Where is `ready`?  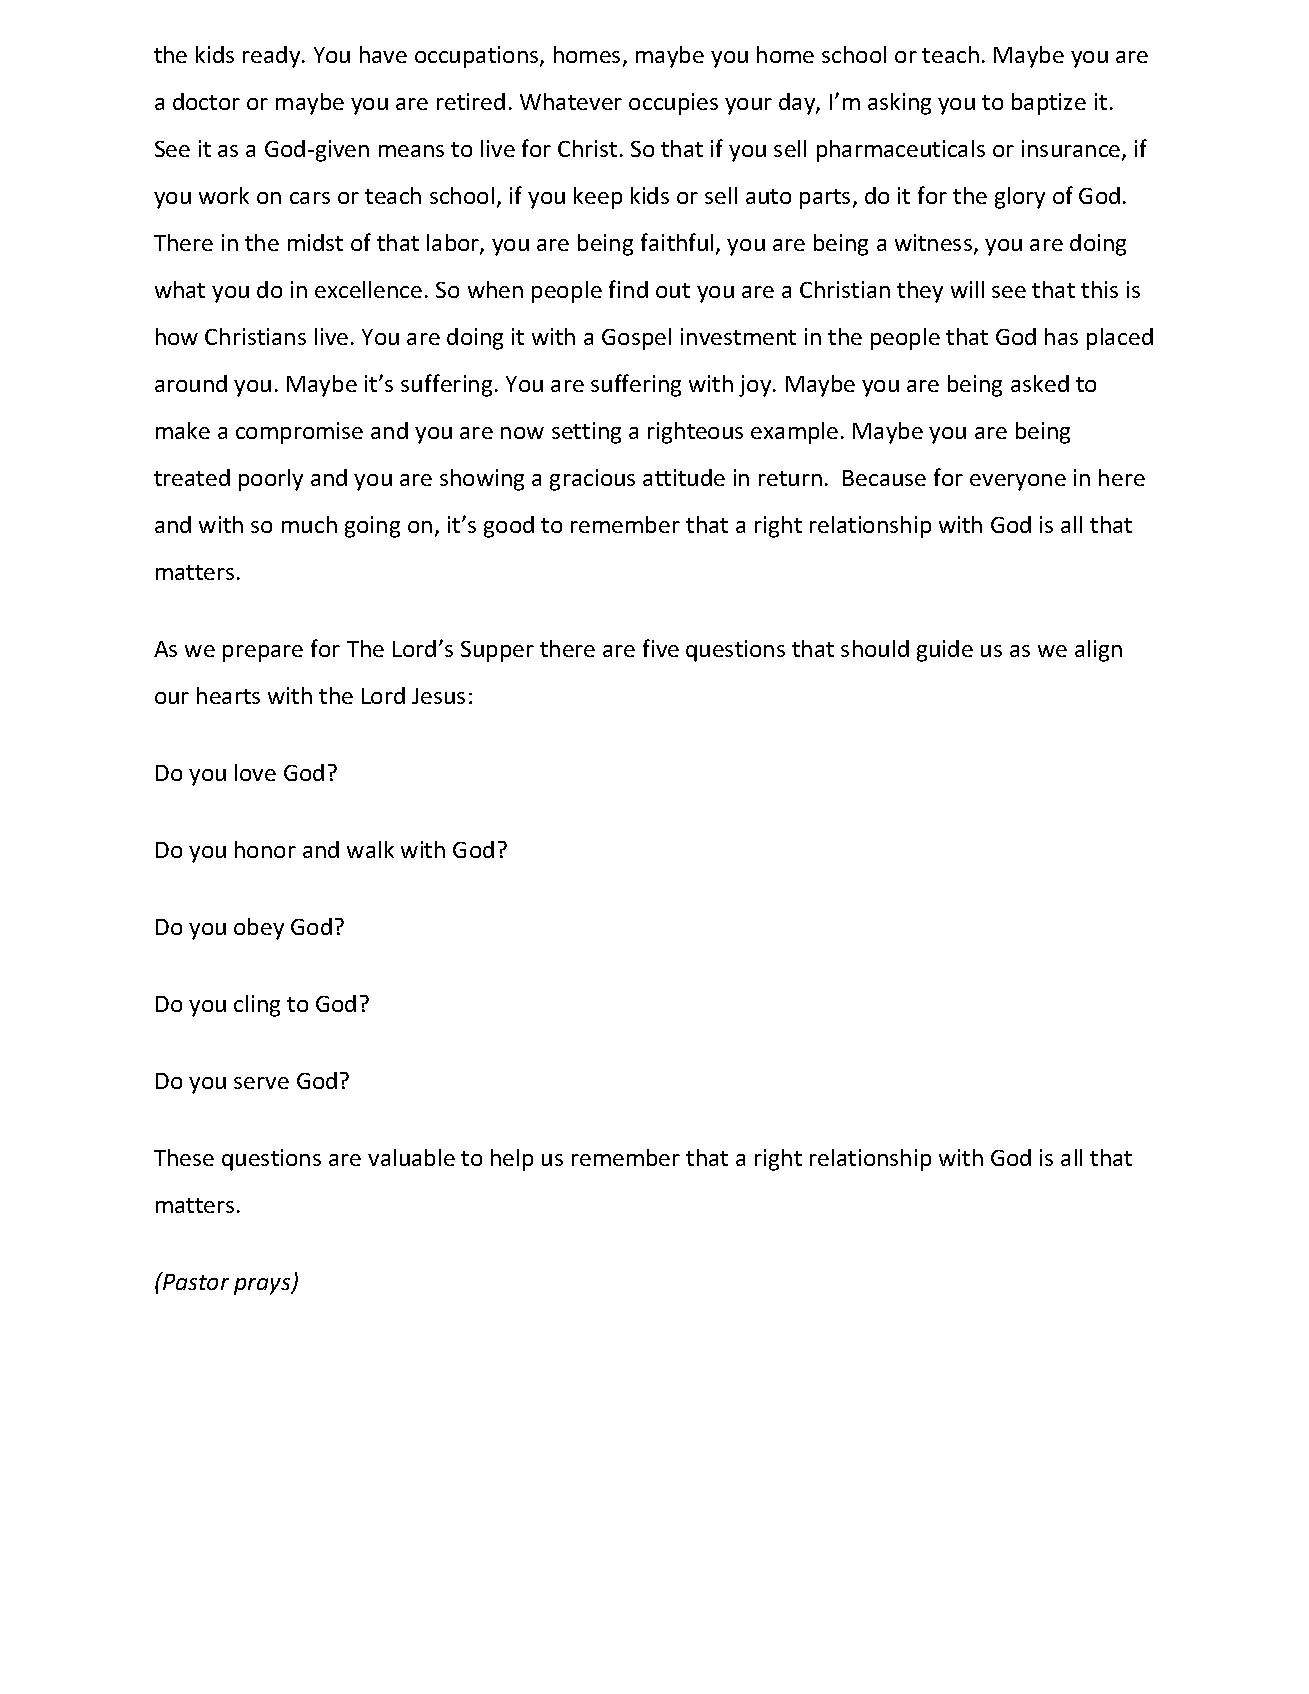 ready is located at coordinates (273, 57).
